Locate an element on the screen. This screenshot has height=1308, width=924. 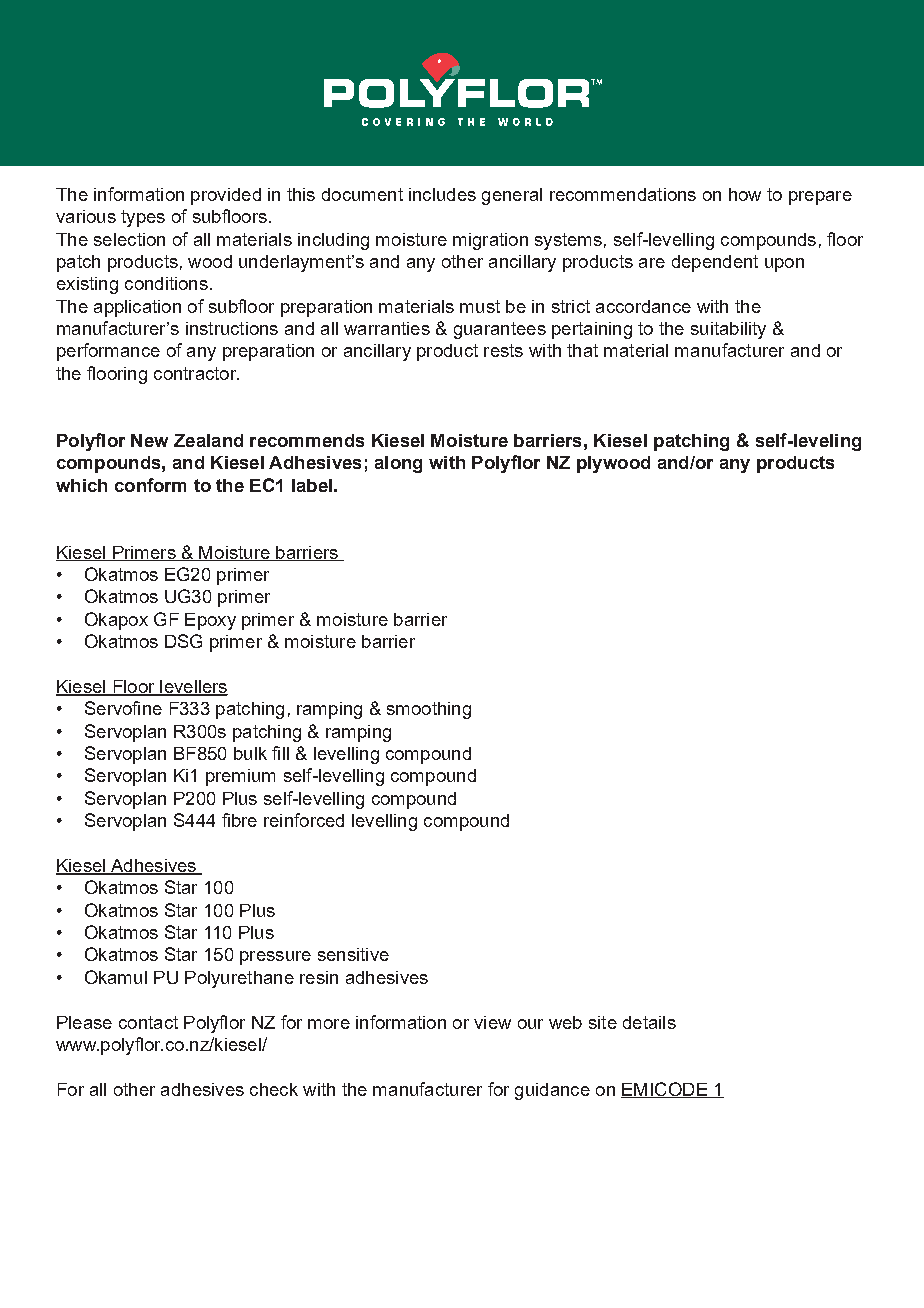
types is located at coordinates (143, 218).
